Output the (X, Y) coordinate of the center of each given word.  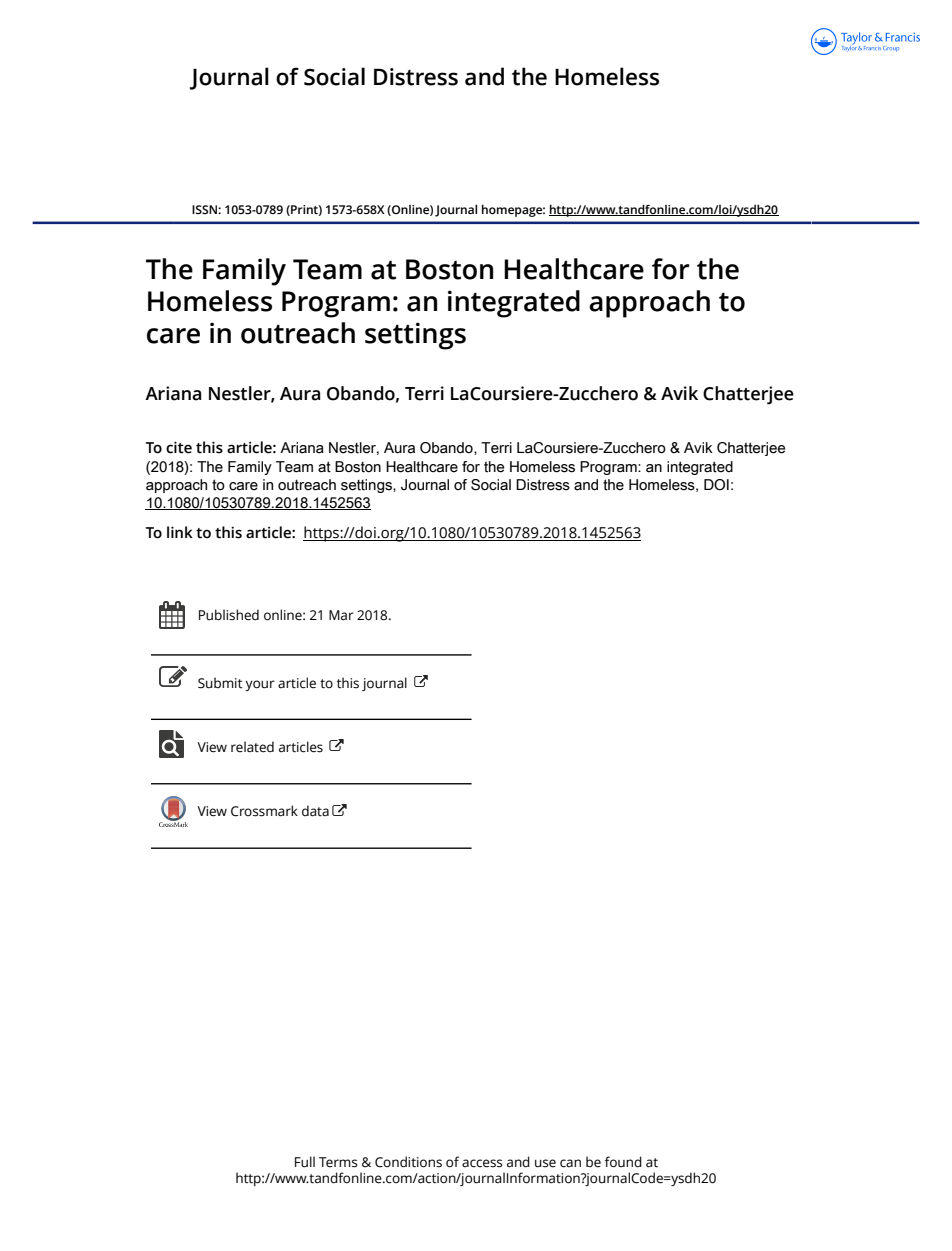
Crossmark (264, 811)
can (570, 1163)
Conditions (408, 1162)
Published (229, 615)
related (252, 747)
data (315, 811)
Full (305, 1162)
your (260, 685)
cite (179, 447)
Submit (220, 683)
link (180, 532)
